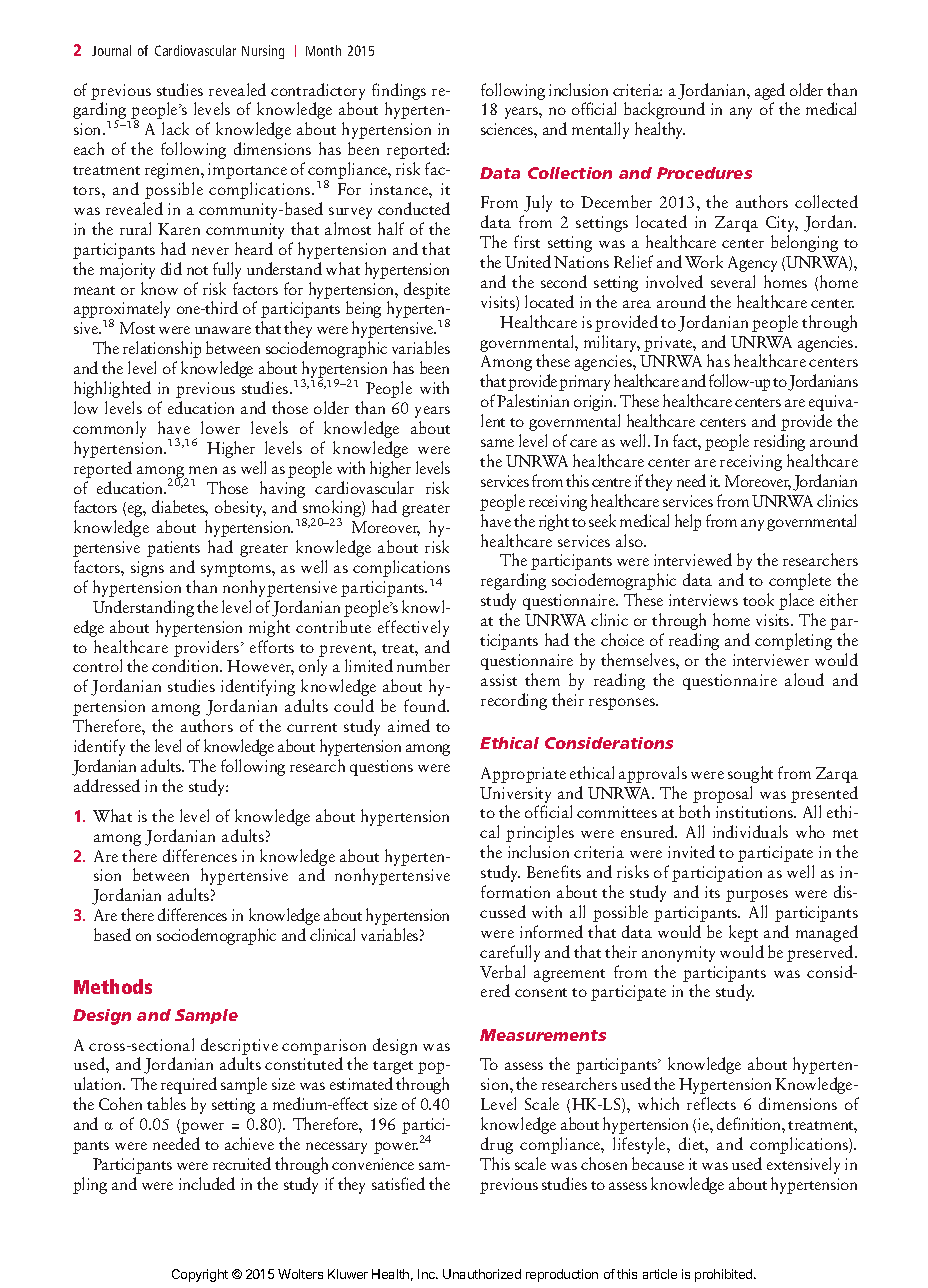  I want to click on findings, so click(399, 91).
